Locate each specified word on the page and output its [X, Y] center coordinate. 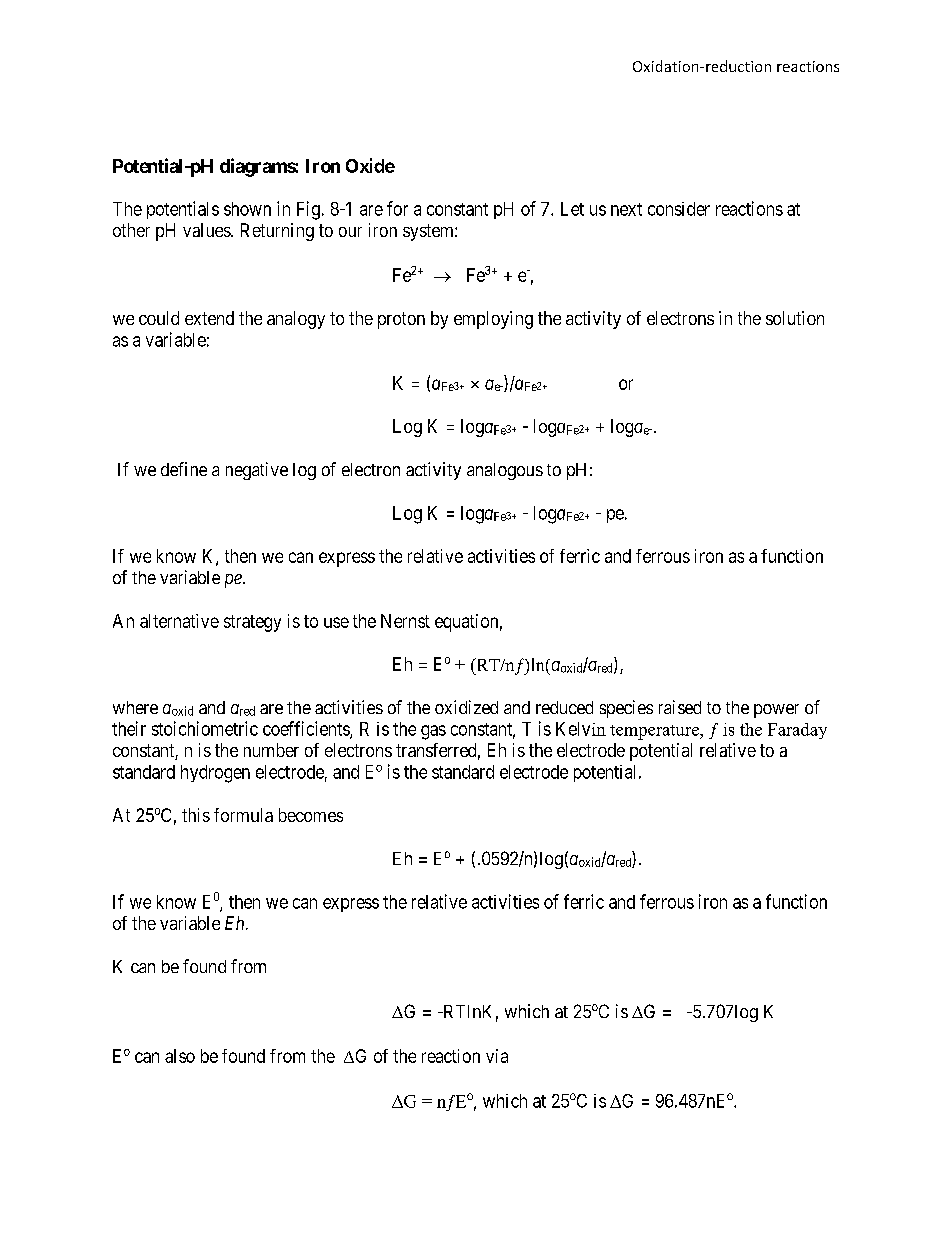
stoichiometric [205, 728]
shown [247, 209]
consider [679, 209]
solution [795, 318]
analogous [505, 471]
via [497, 1056]
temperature [655, 732]
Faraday [797, 731]
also [180, 1056]
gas [433, 732]
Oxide [370, 165]
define [184, 469]
